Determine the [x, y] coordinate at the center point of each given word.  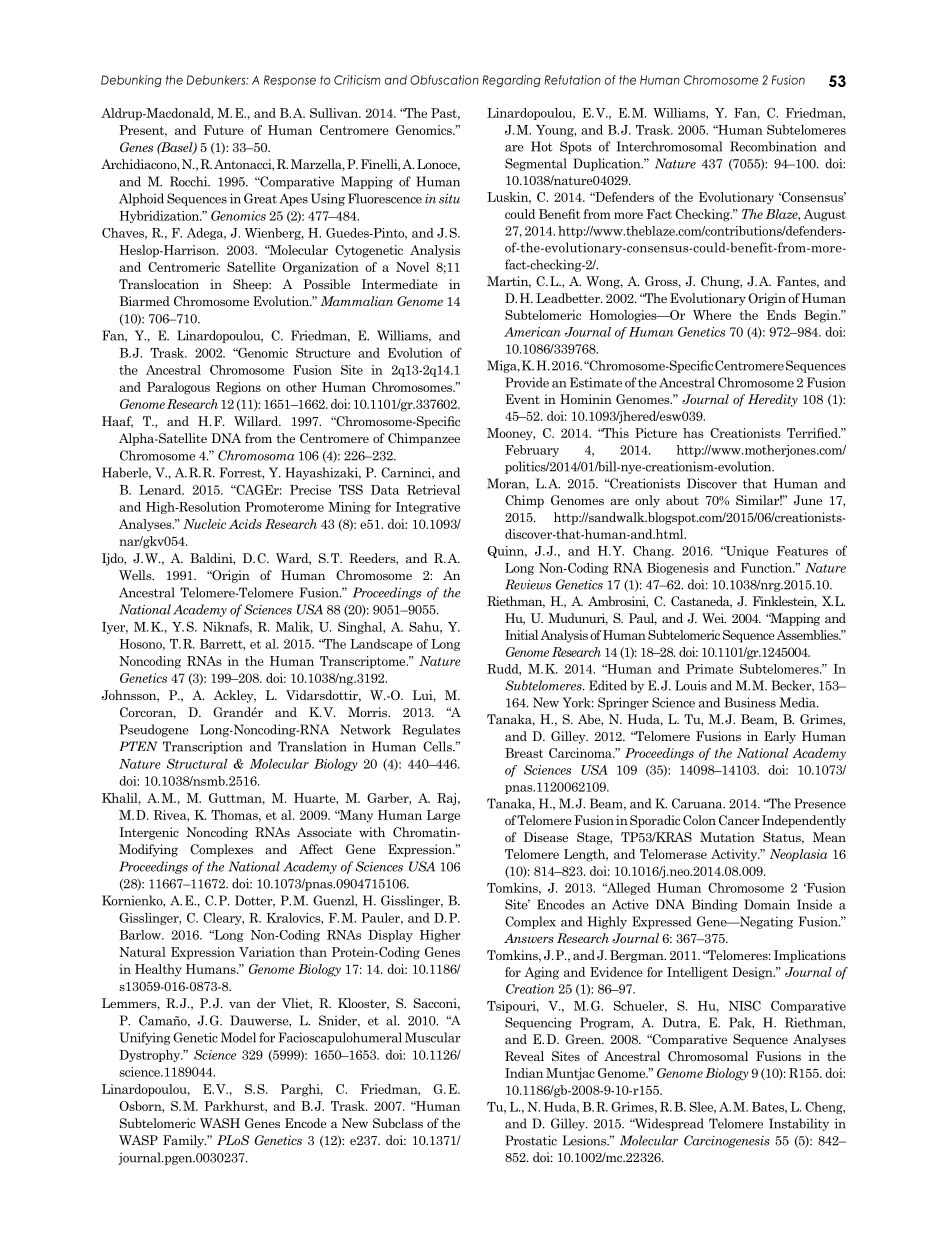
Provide [527, 382]
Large [443, 816]
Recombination [773, 146]
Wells [136, 575]
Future [224, 130]
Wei [714, 618]
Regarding [511, 81]
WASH [220, 1123]
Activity [735, 855]
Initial [521, 635]
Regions [238, 388]
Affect [316, 849]
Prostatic [531, 1140]
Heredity [773, 400]
